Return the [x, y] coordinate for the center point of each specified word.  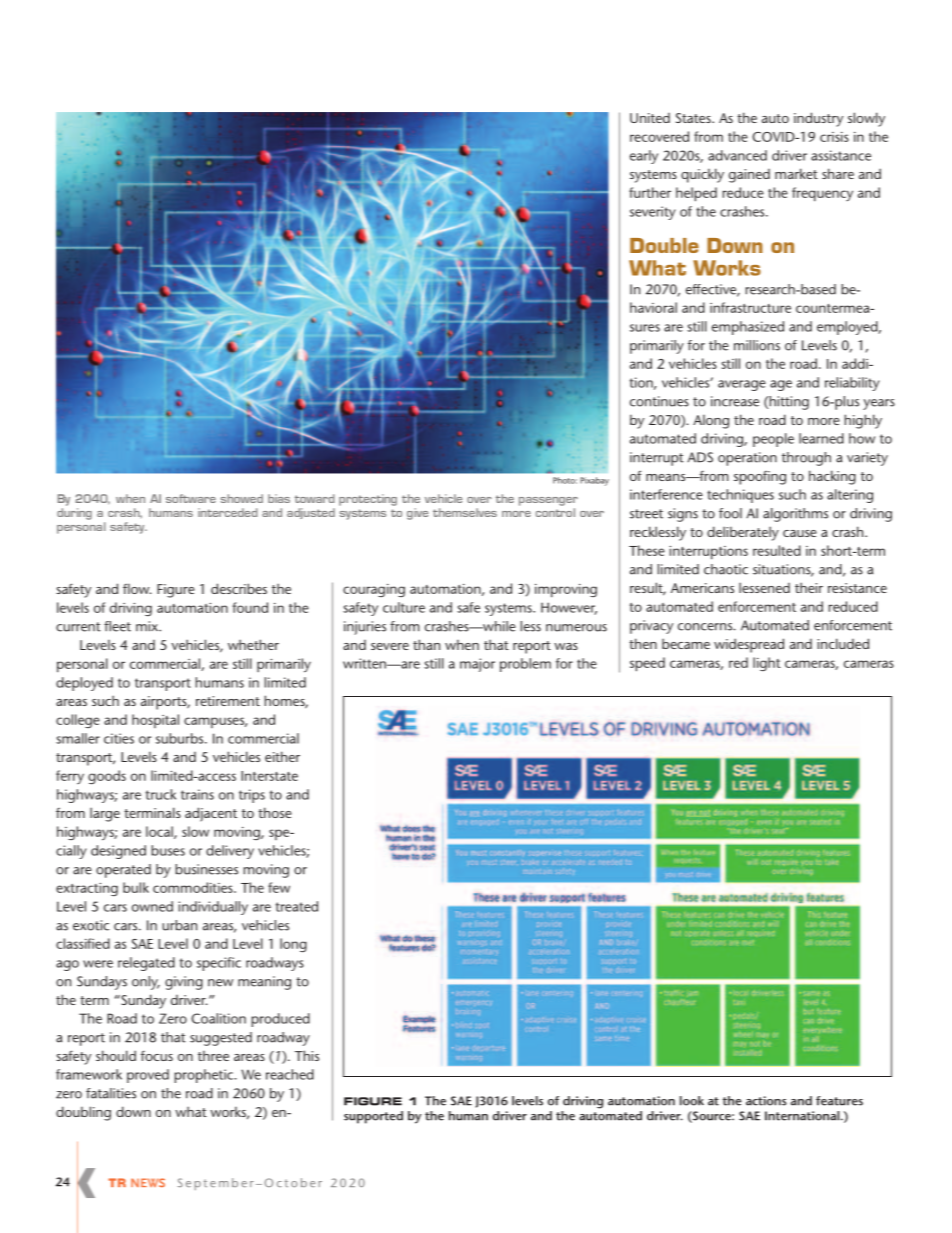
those [275, 812]
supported [373, 1117]
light [767, 664]
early [644, 157]
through [806, 459]
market [796, 173]
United [650, 118]
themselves [465, 512]
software [191, 498]
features [839, 1101]
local [160, 832]
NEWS [148, 1182]
